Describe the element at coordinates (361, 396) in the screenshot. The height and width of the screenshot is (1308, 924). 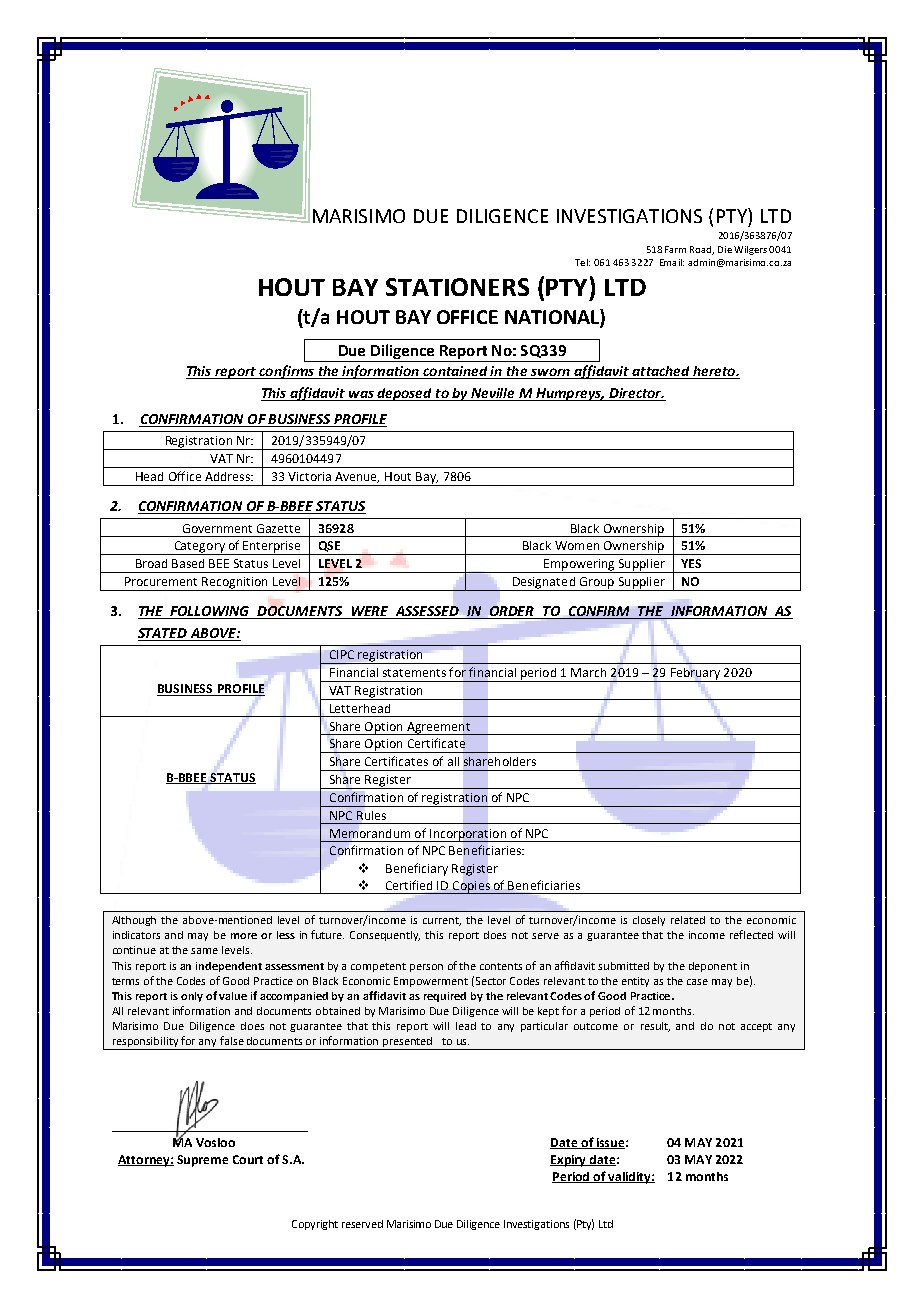
I see `was` at that location.
